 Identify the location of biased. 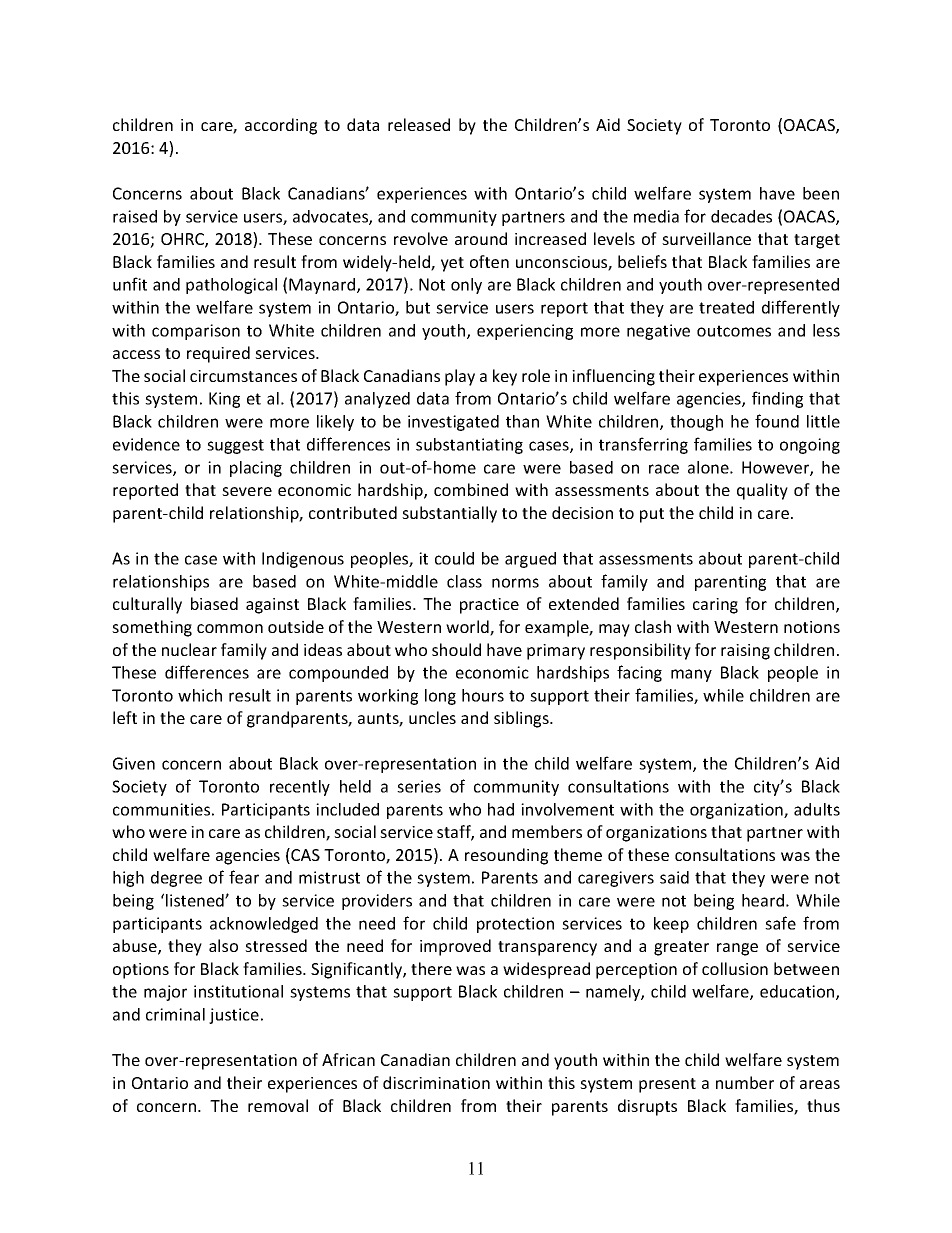
(214, 603).
